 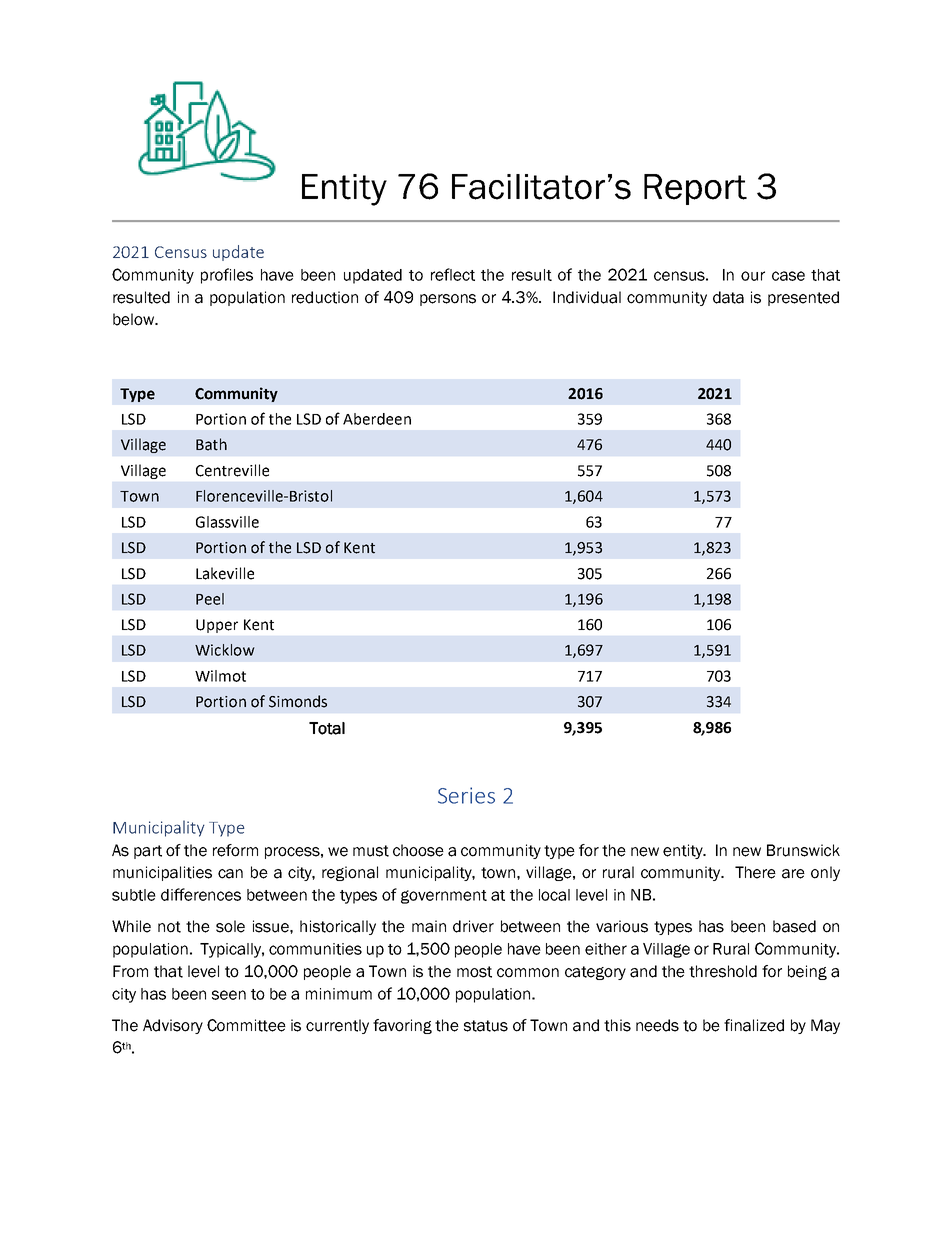 What do you see at coordinates (327, 728) in the screenshot?
I see `Total` at bounding box center [327, 728].
